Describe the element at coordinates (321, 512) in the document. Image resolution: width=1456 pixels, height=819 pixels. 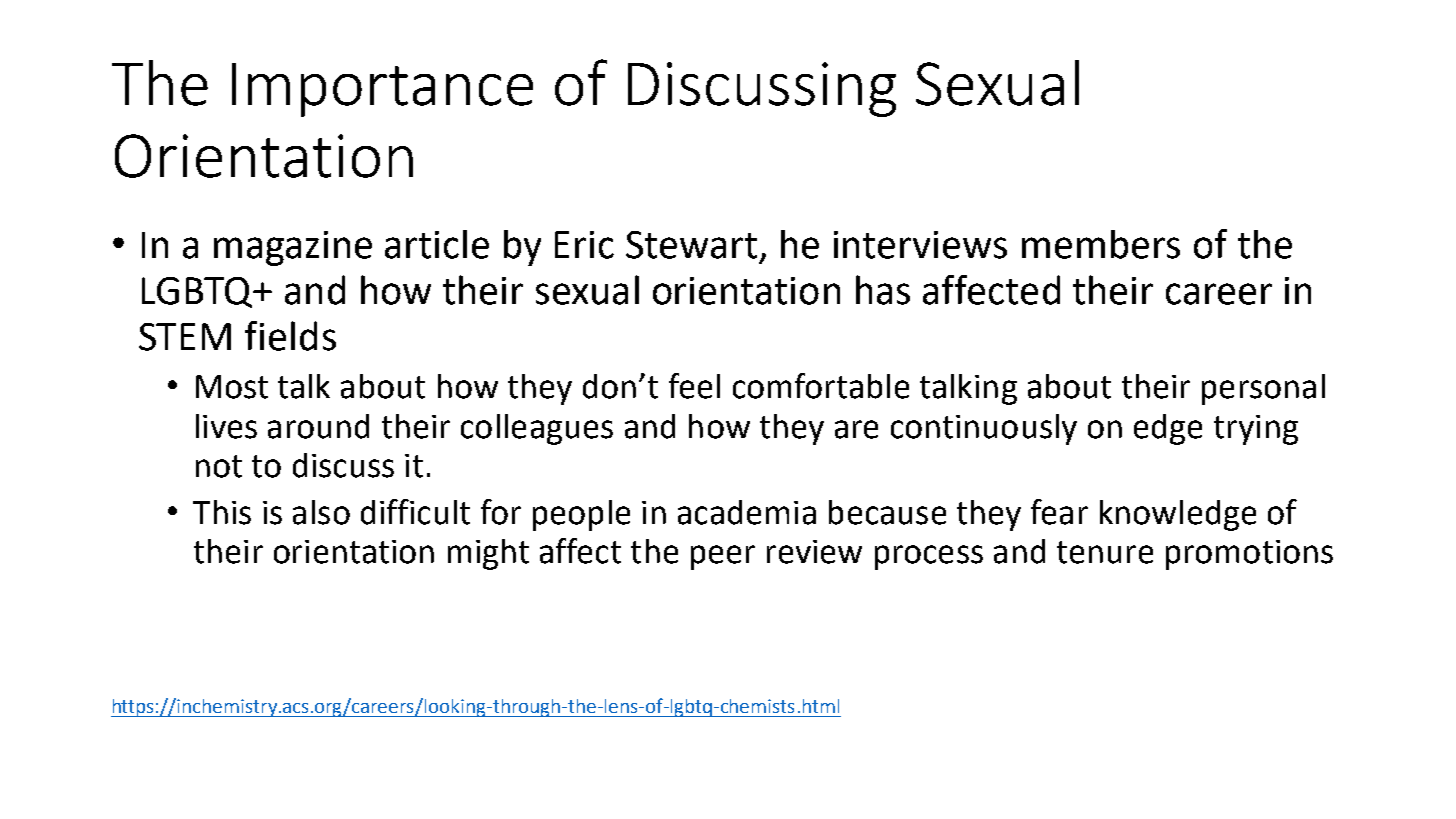
I see `also` at that location.
